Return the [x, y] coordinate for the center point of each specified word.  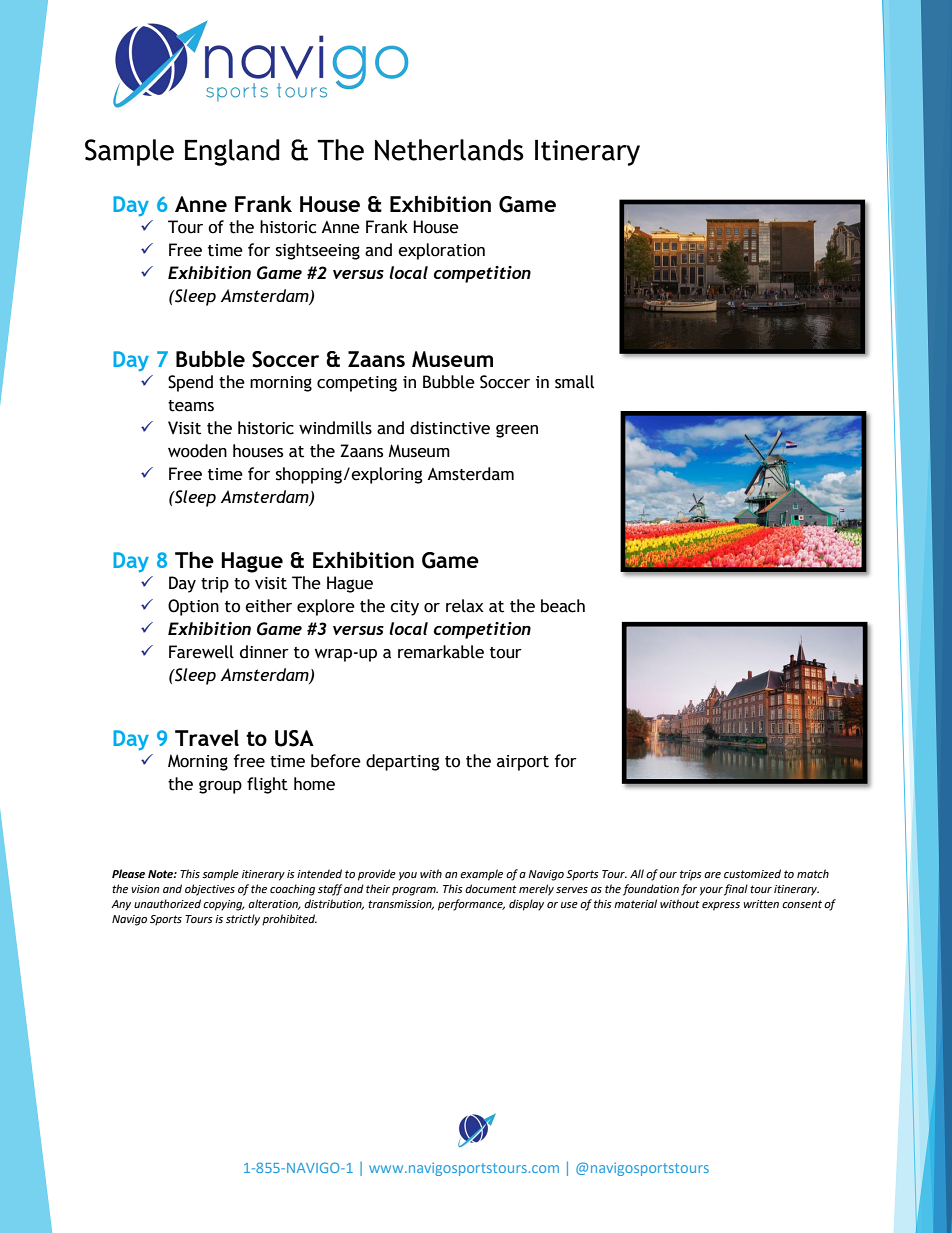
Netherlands [449, 150]
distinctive [450, 428]
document [491, 889]
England [232, 152]
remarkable [441, 652]
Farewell [201, 652]
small [574, 382]
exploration [441, 251]
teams [191, 406]
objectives [210, 890]
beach [563, 606]
